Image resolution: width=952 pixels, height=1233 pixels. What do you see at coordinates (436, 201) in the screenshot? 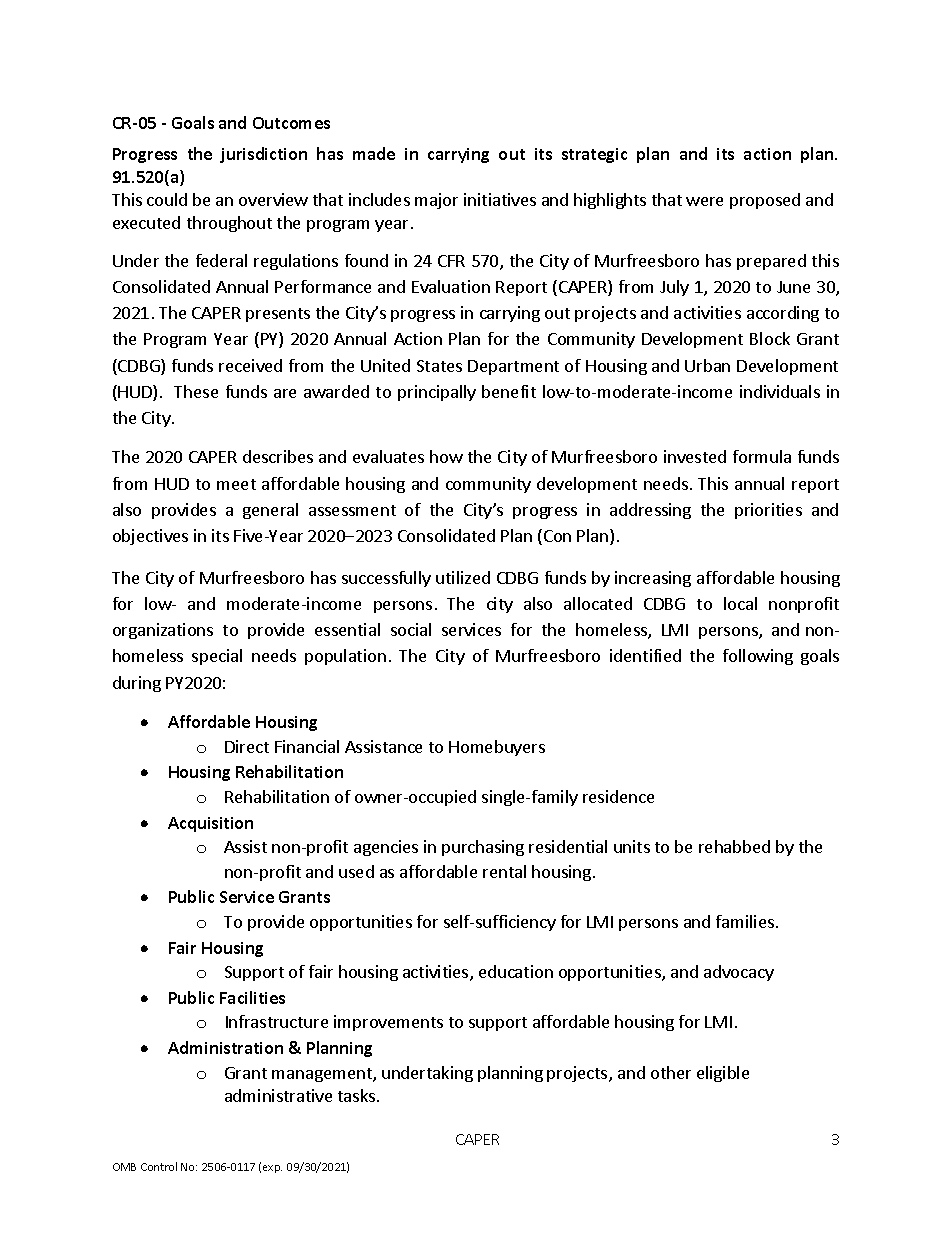
I see `major` at bounding box center [436, 201].
